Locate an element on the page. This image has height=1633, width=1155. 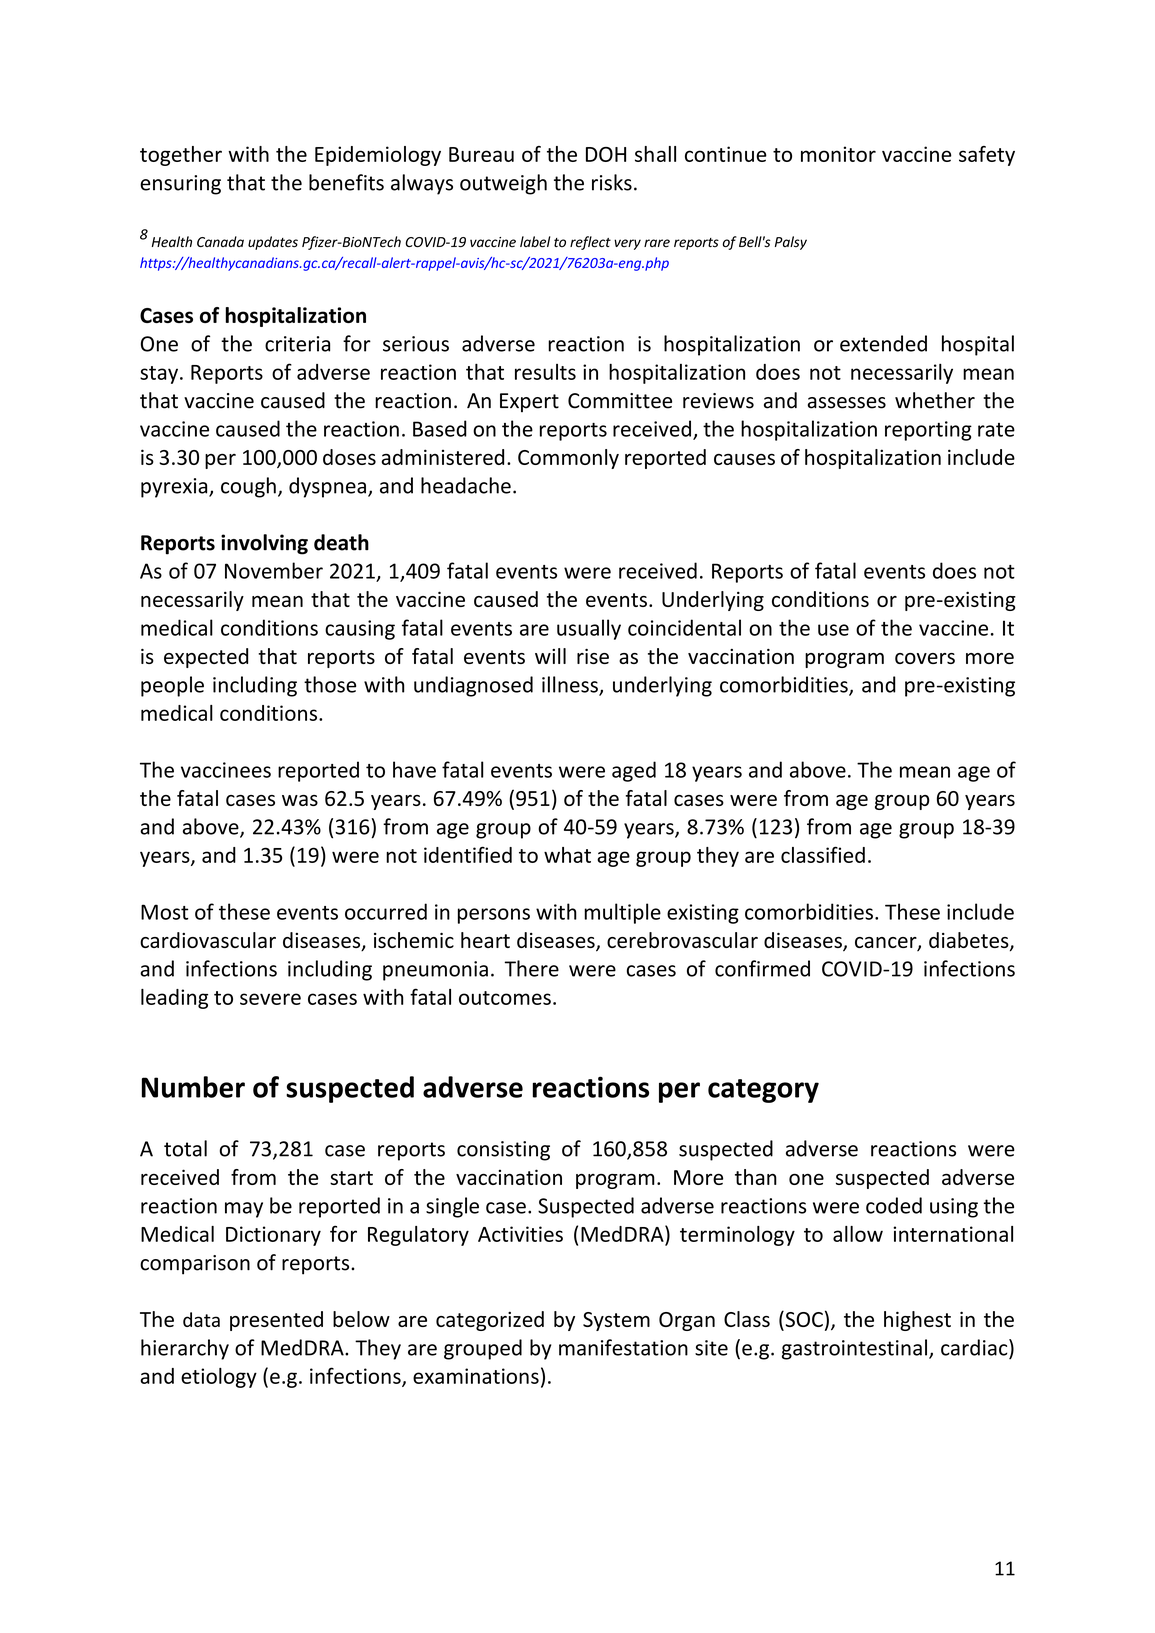
presented is located at coordinates (276, 1321).
